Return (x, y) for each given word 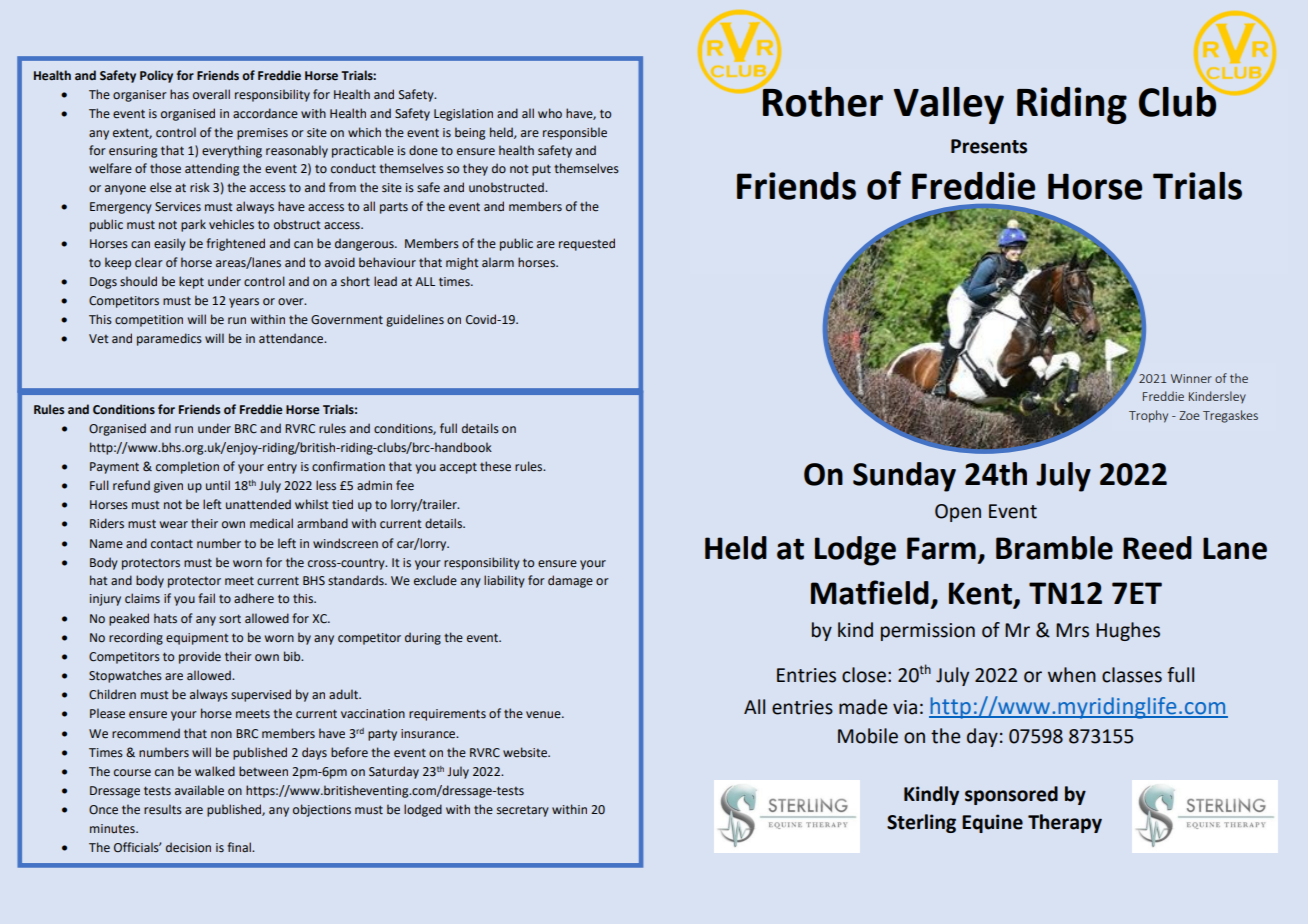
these (495, 466)
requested (587, 244)
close (864, 675)
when (1072, 675)
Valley (949, 105)
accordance (265, 113)
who (550, 113)
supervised (261, 695)
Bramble (1054, 548)
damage (570, 581)
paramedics (169, 339)
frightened (235, 244)
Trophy (1148, 416)
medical (271, 523)
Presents (989, 146)
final (240, 847)
